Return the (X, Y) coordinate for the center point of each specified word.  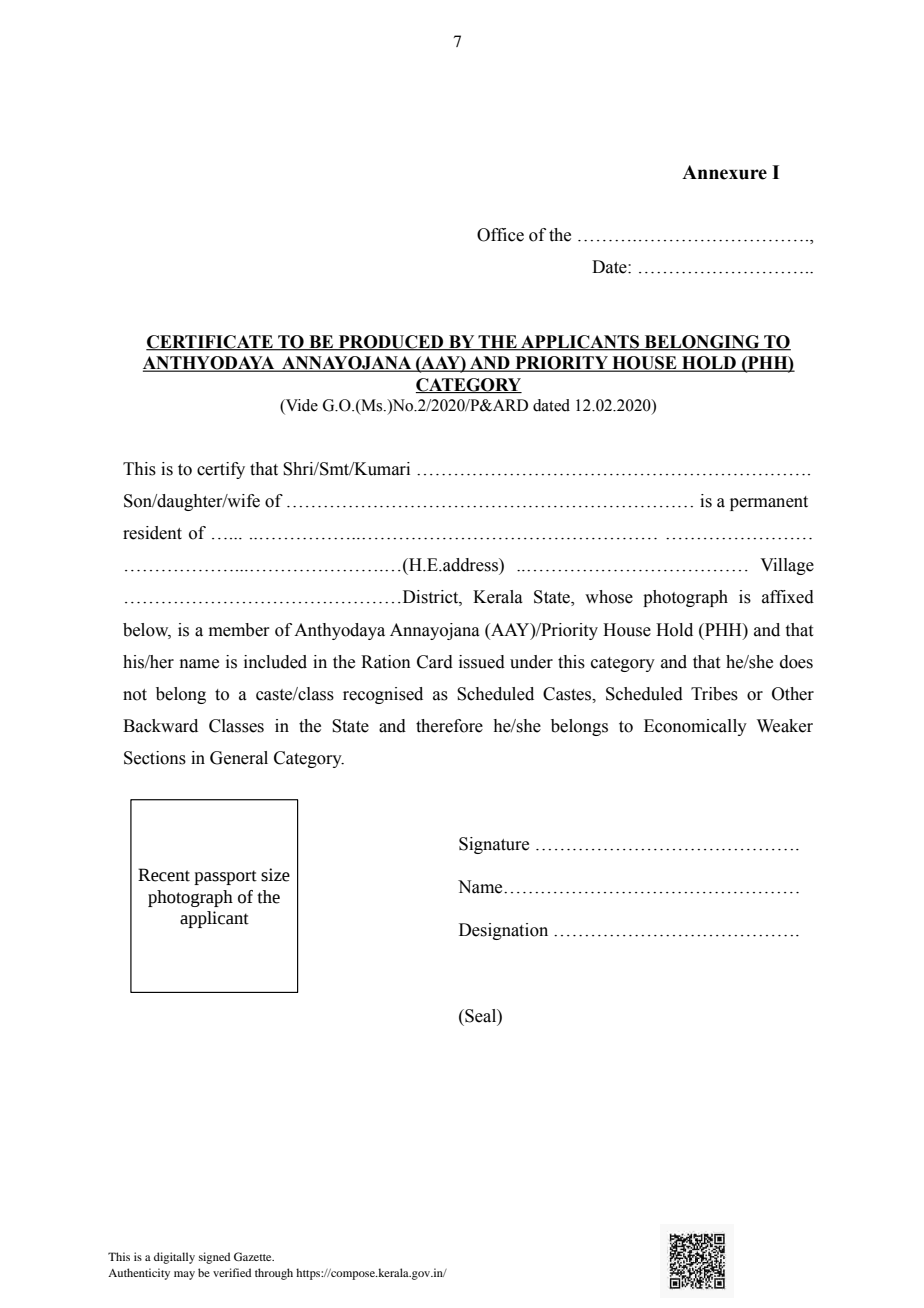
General (239, 758)
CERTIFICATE (210, 343)
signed (214, 1258)
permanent (769, 503)
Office (500, 235)
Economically (695, 727)
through (274, 1274)
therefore (449, 726)
